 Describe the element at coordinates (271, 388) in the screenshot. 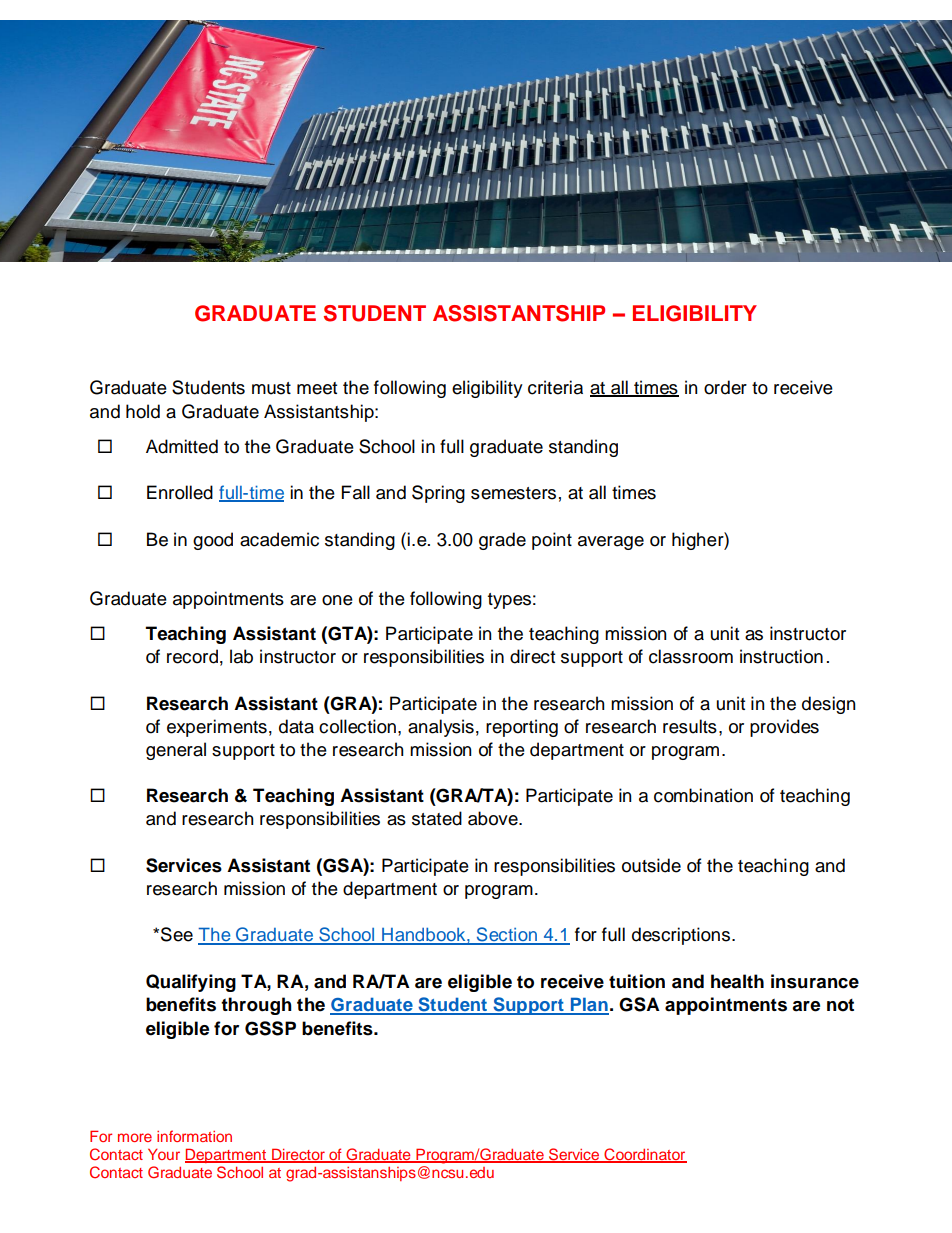

I see `must` at that location.
